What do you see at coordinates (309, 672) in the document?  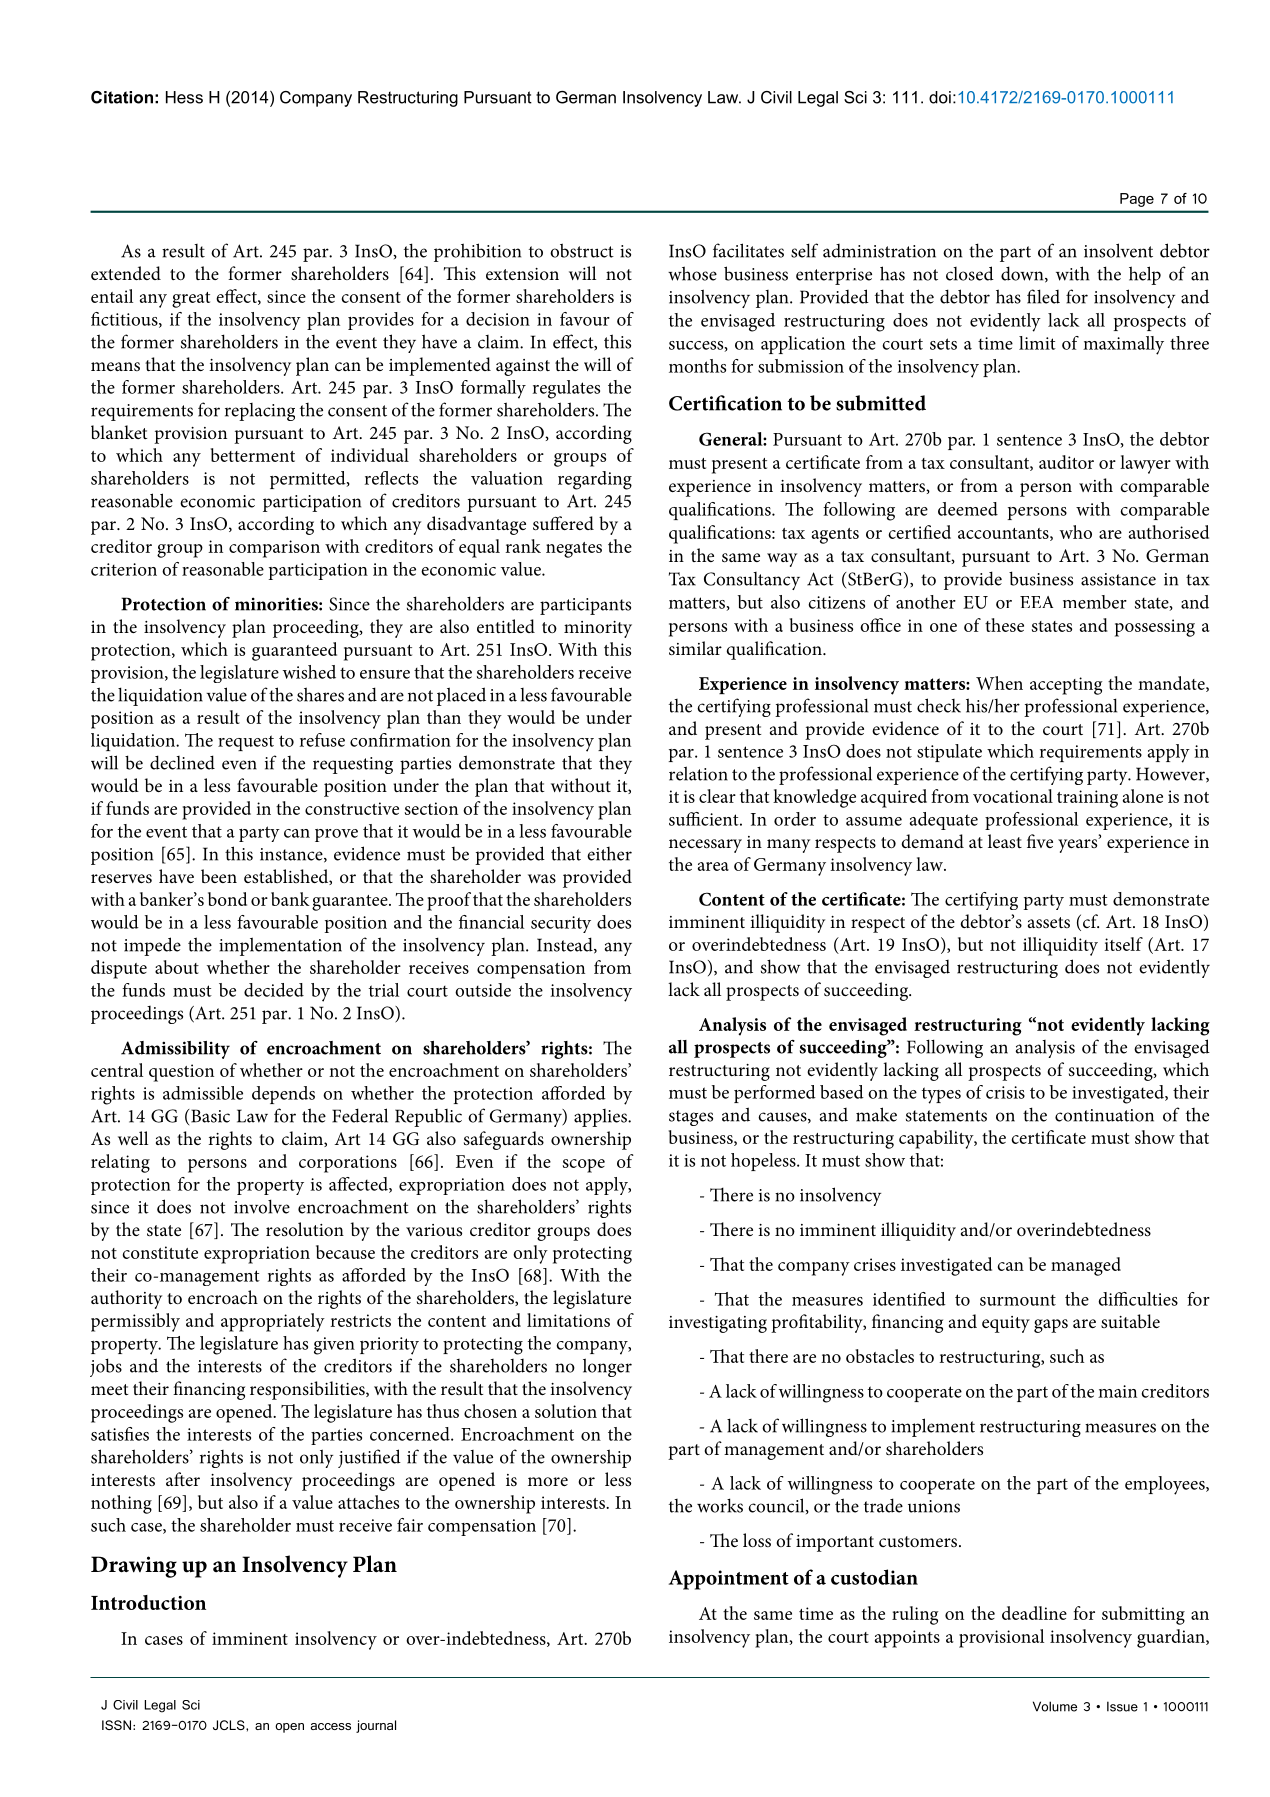 I see `wished` at bounding box center [309, 672].
